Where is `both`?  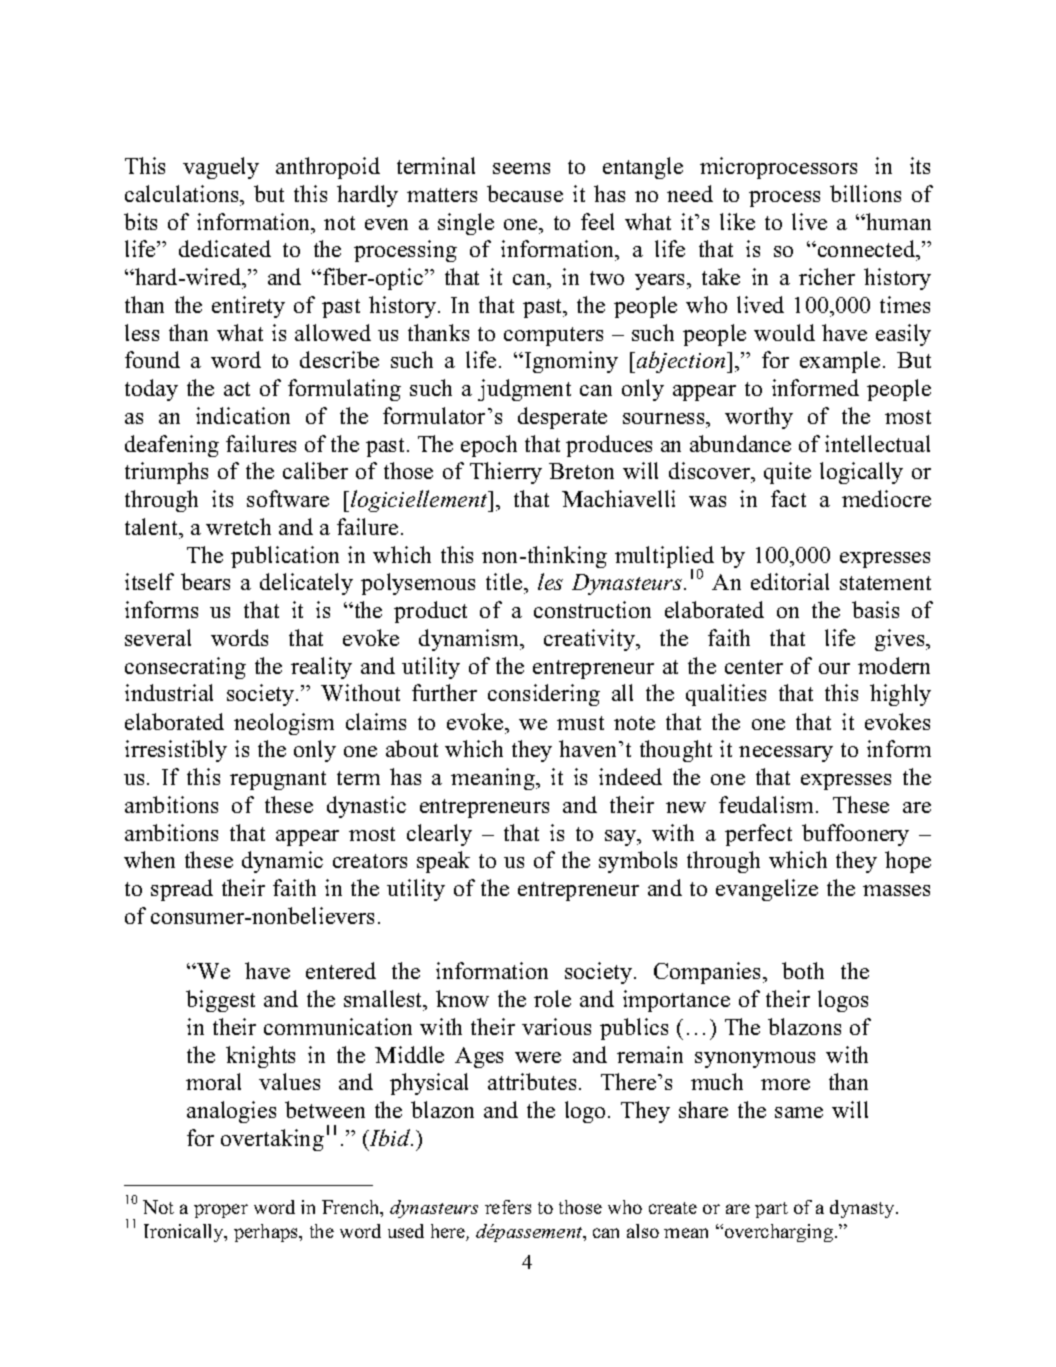
both is located at coordinates (803, 970).
